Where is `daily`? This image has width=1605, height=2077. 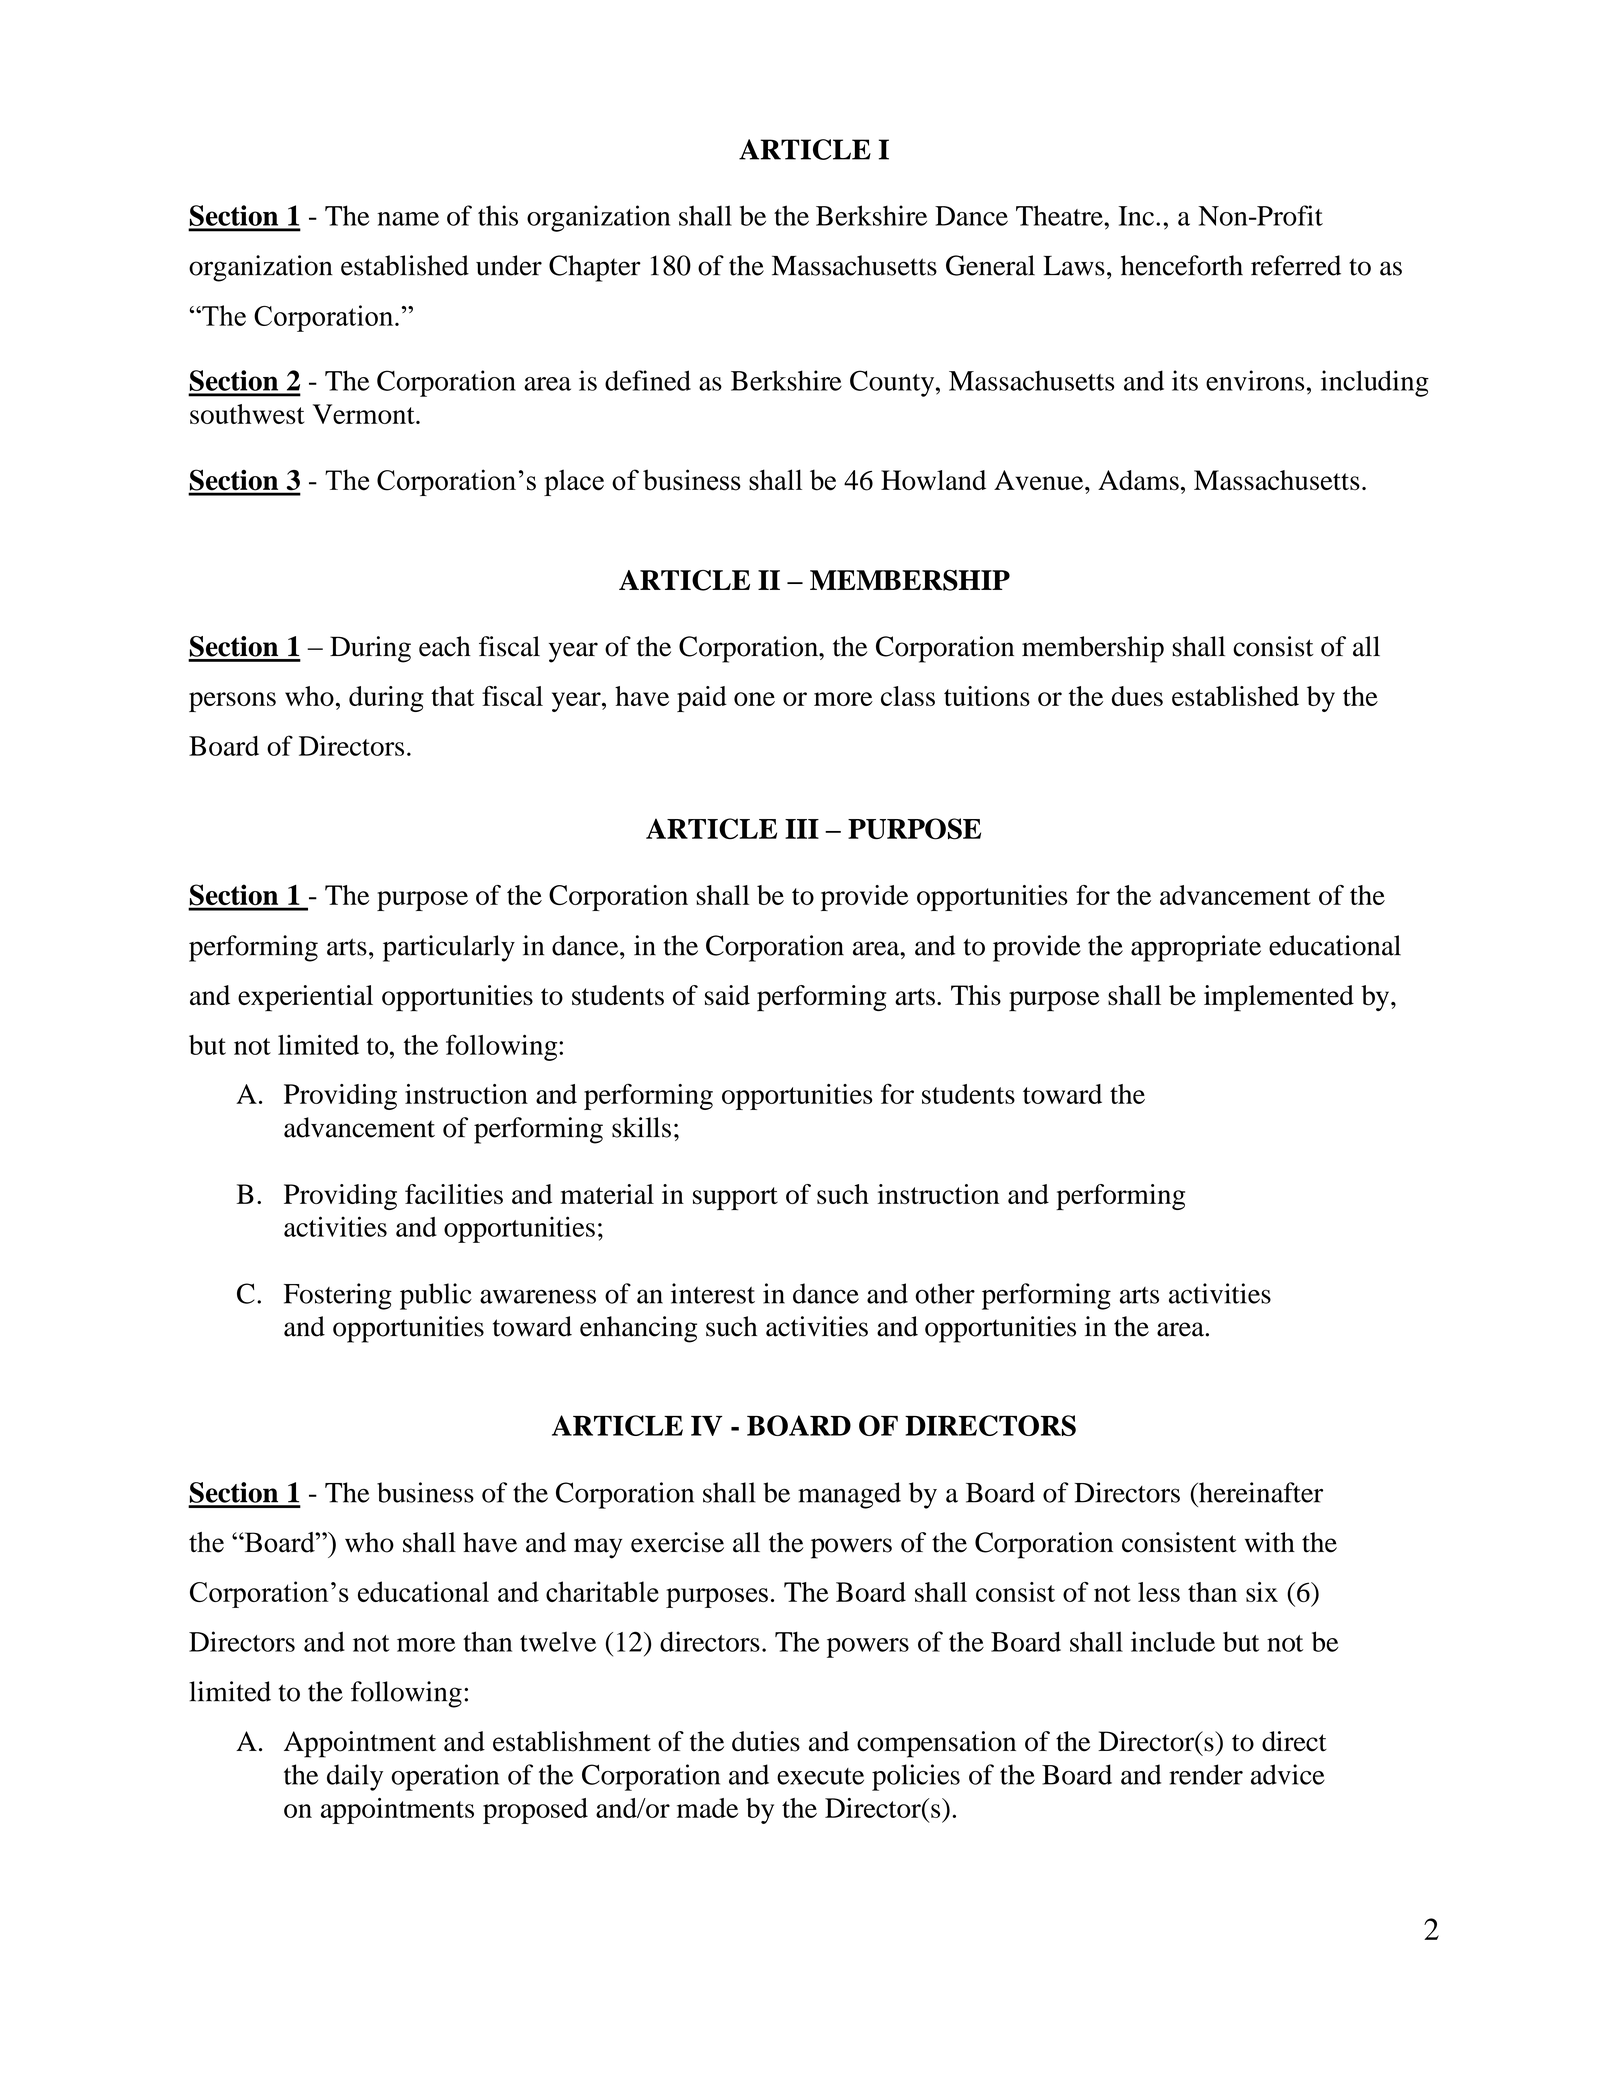
daily is located at coordinates (355, 1777).
